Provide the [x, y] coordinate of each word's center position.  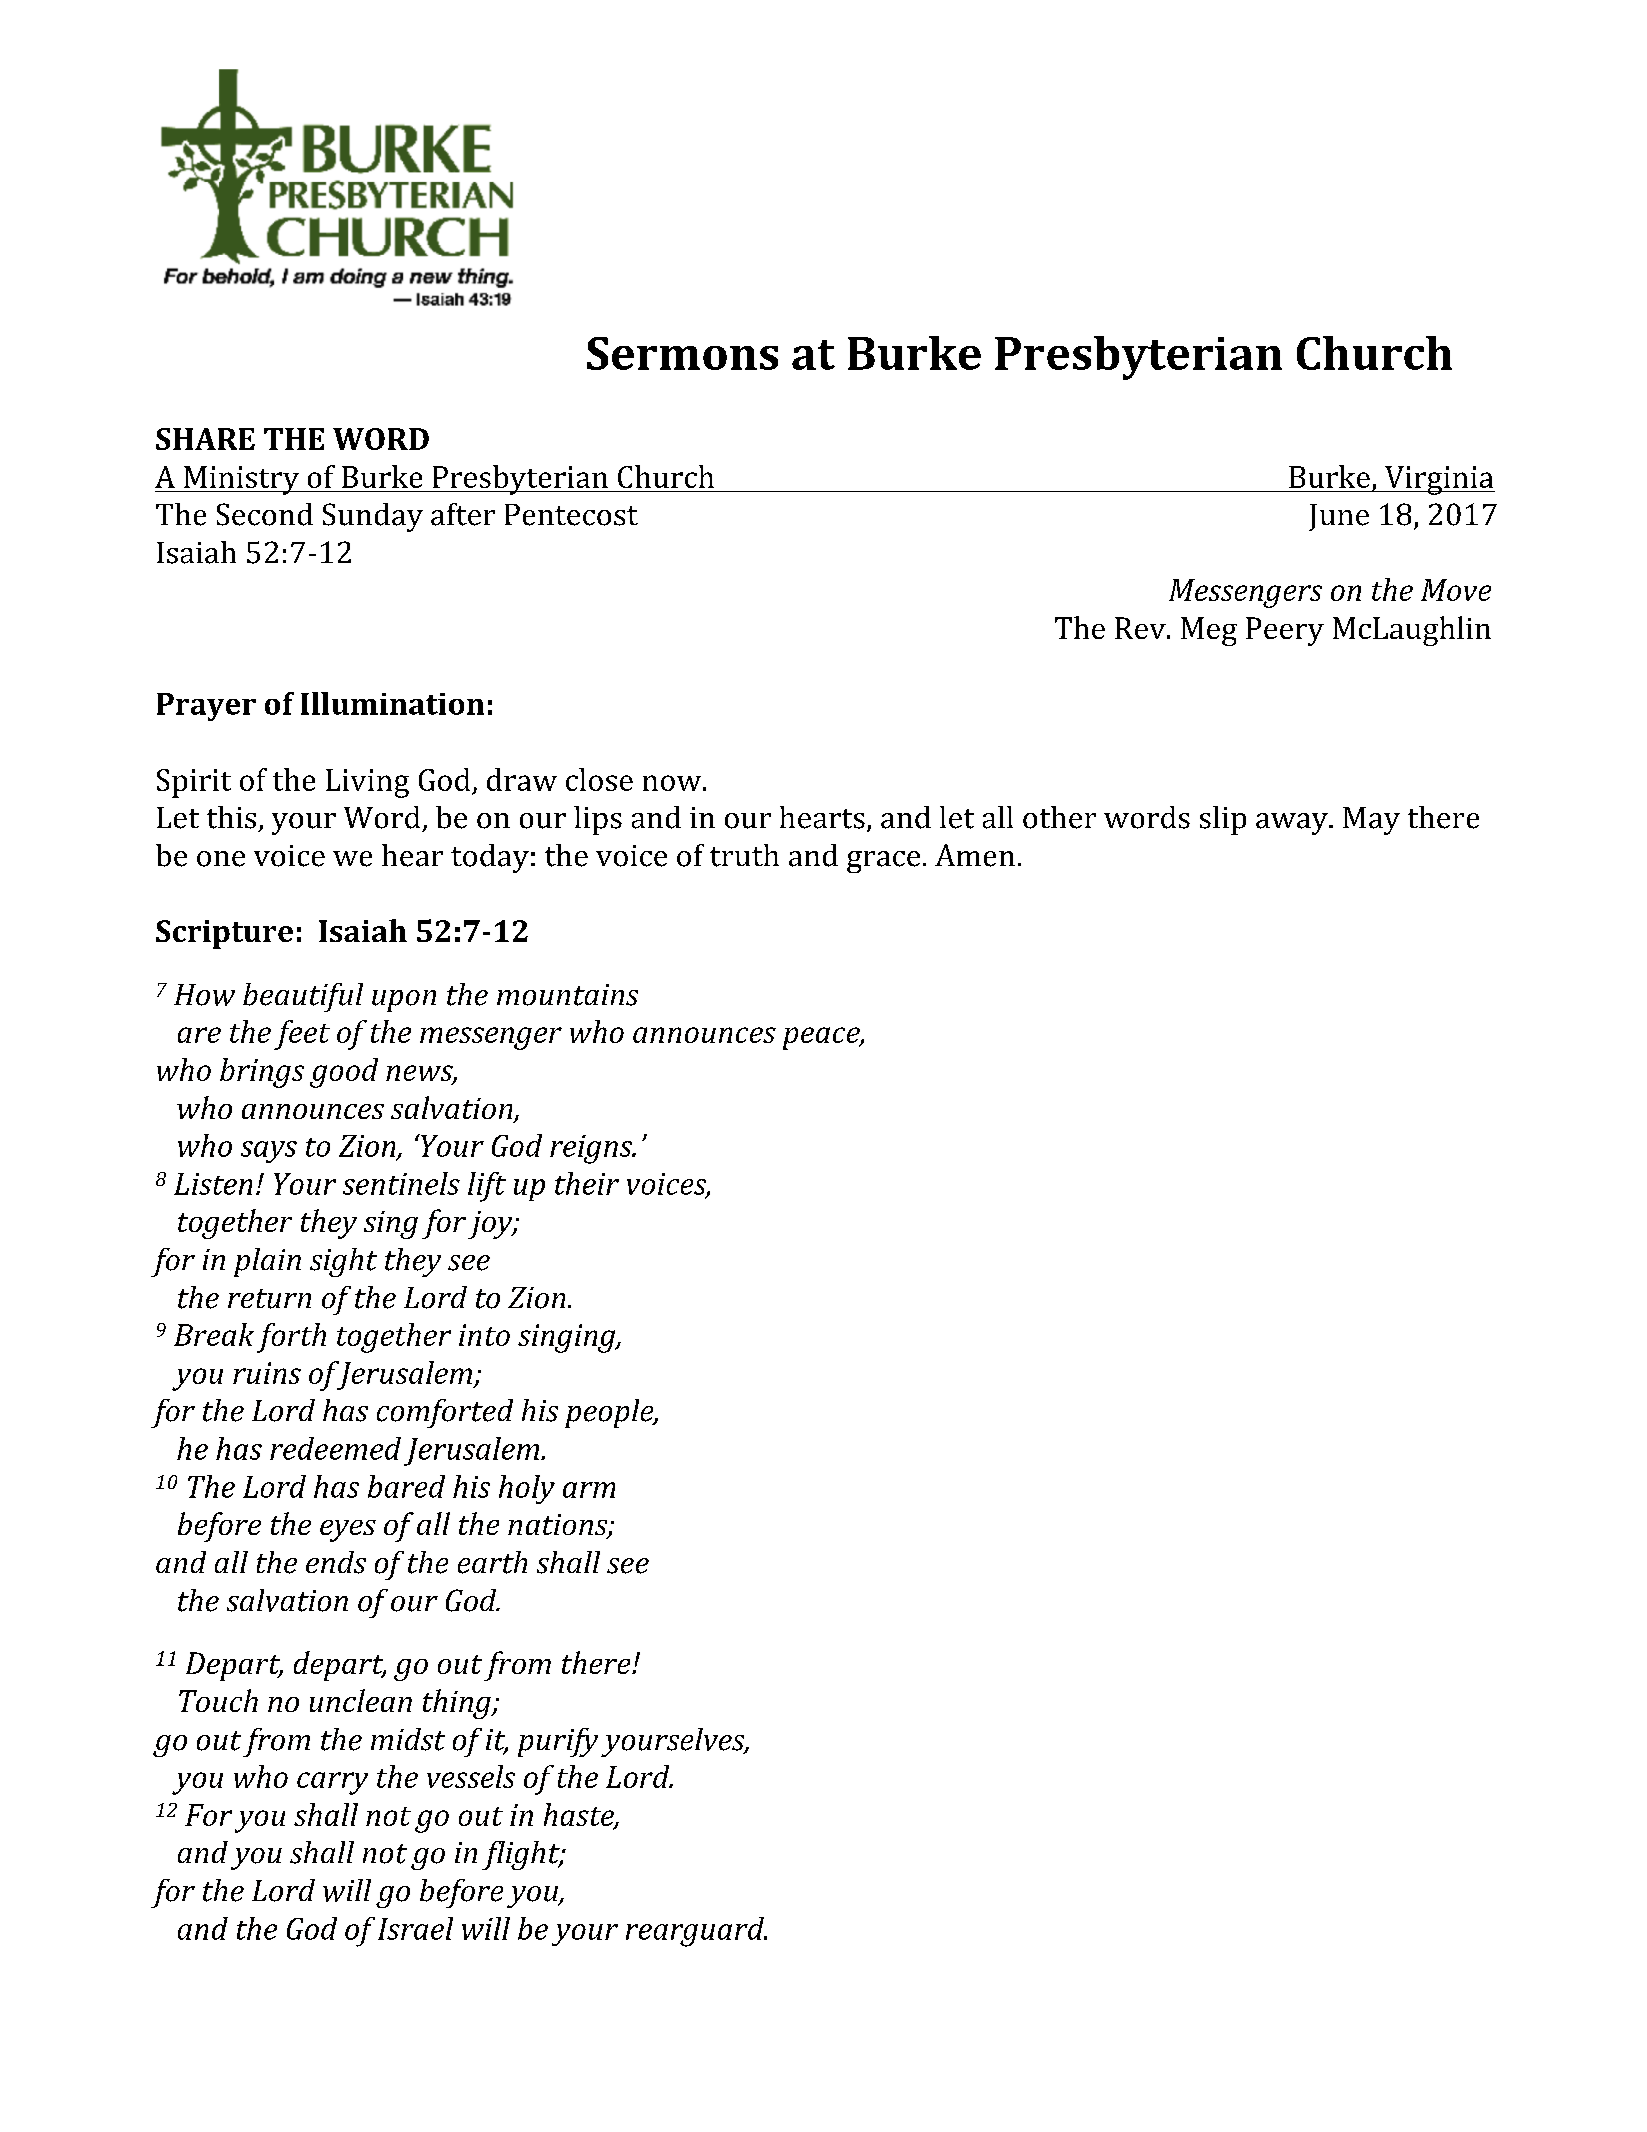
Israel [415, 1928]
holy [527, 1489]
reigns [592, 1149]
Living [367, 783]
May [1371, 821]
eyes [348, 1531]
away [1293, 824]
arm [589, 1490]
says [269, 1152]
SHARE [205, 439]
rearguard [696, 1932]
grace [883, 862]
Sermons [682, 353]
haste [580, 1815]
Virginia [1439, 480]
